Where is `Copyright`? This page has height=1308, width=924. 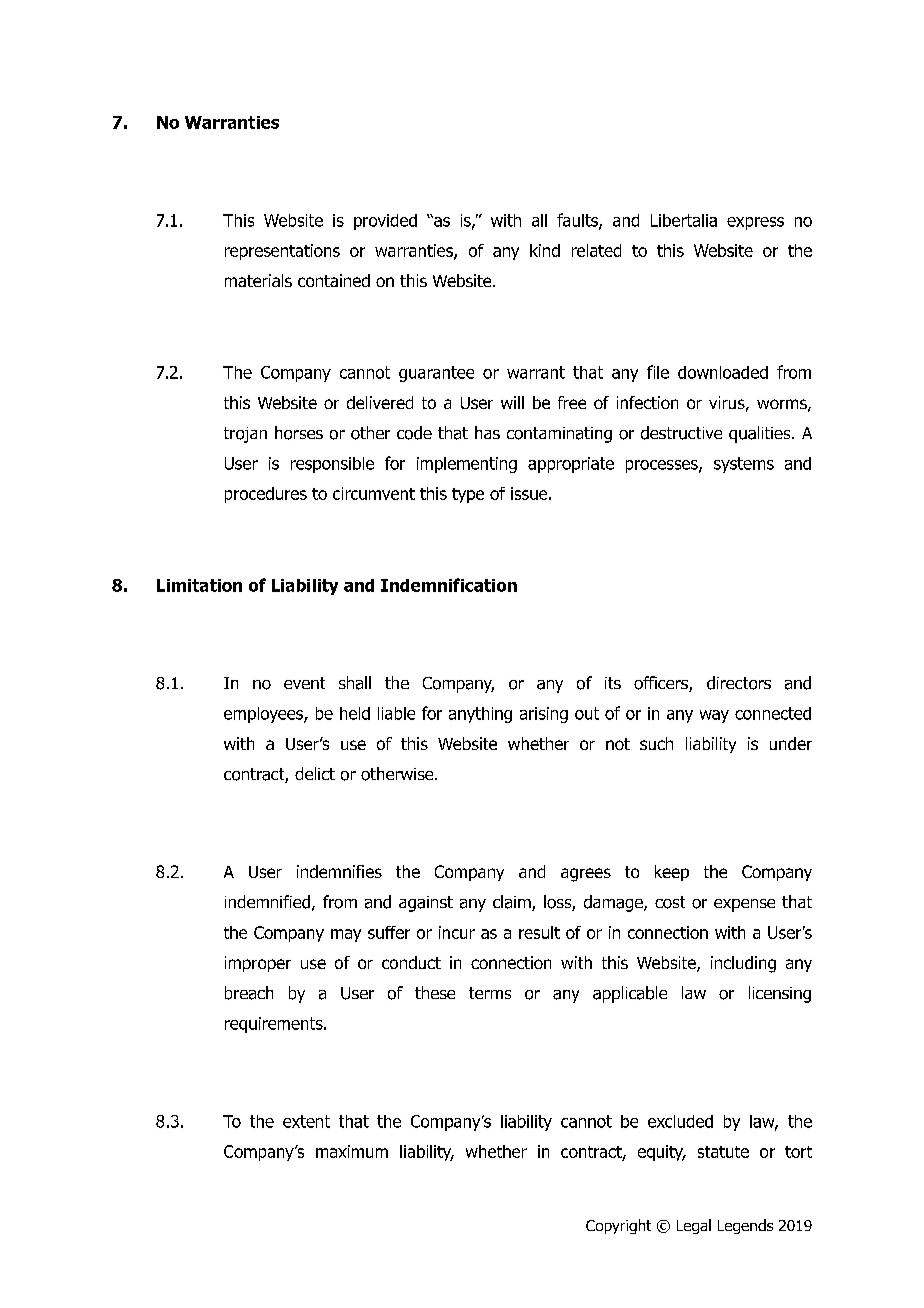
Copyright is located at coordinates (618, 1226).
